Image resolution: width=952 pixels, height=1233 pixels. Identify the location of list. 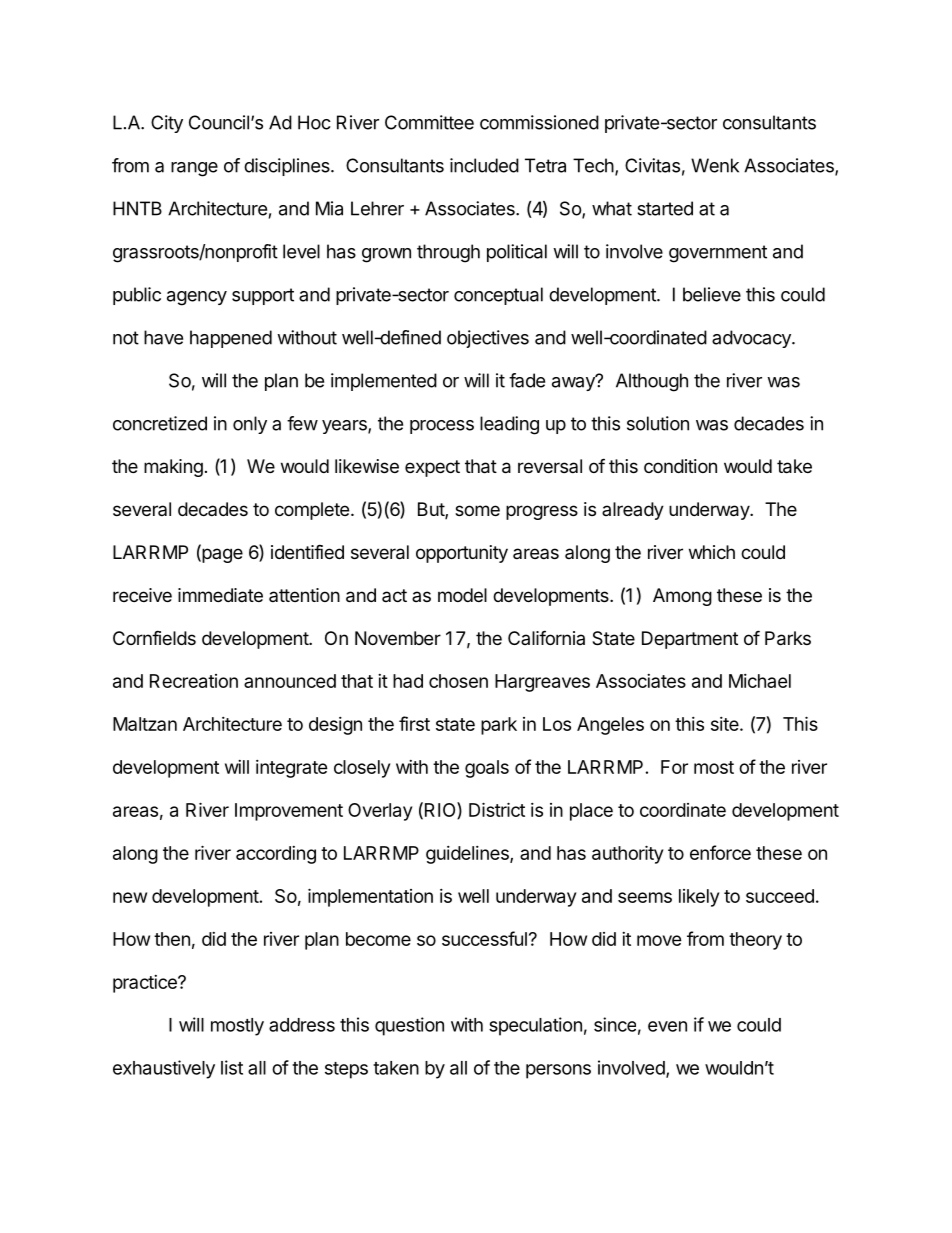
(232, 1067).
